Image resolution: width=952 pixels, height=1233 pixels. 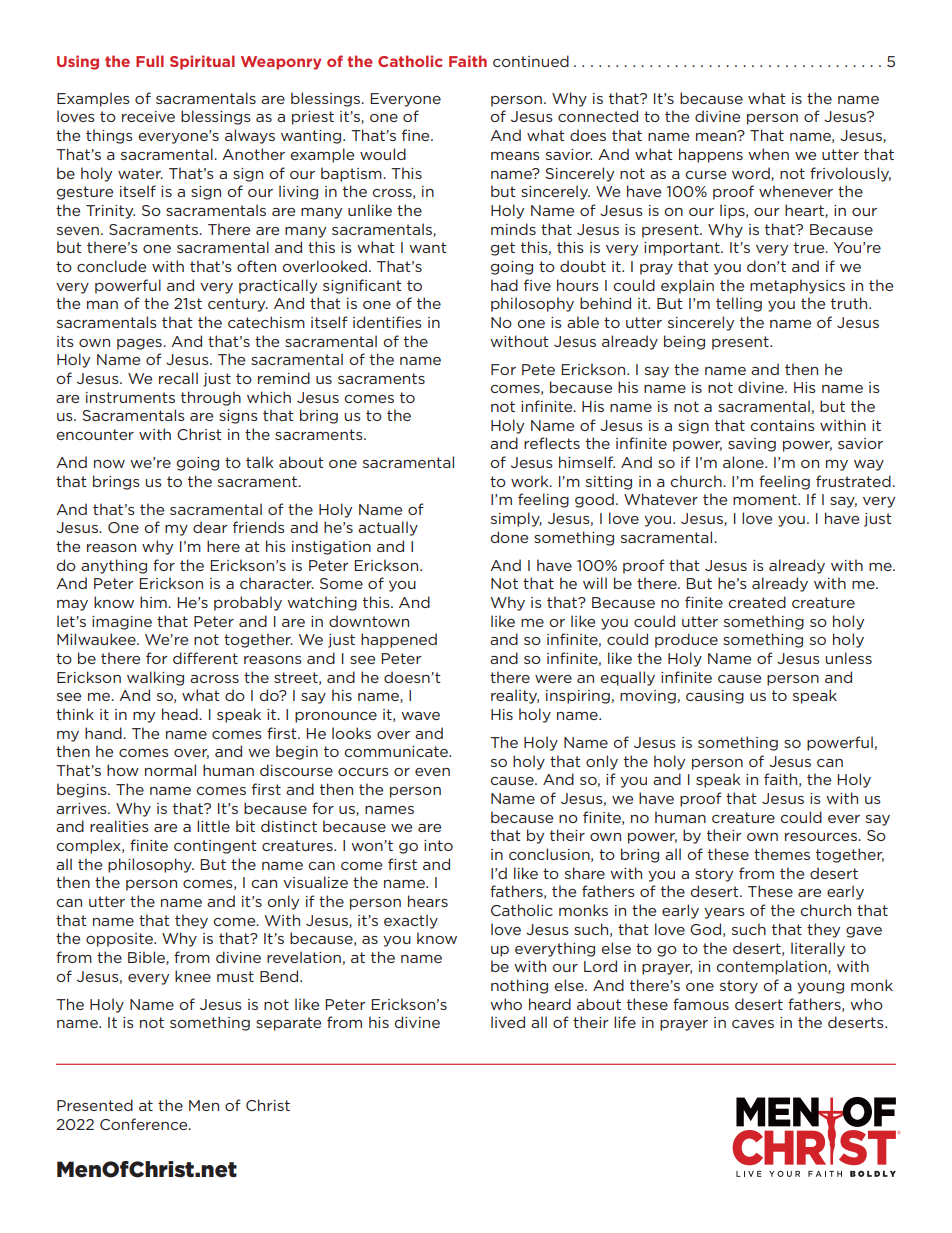 I want to click on fine, so click(x=417, y=135).
